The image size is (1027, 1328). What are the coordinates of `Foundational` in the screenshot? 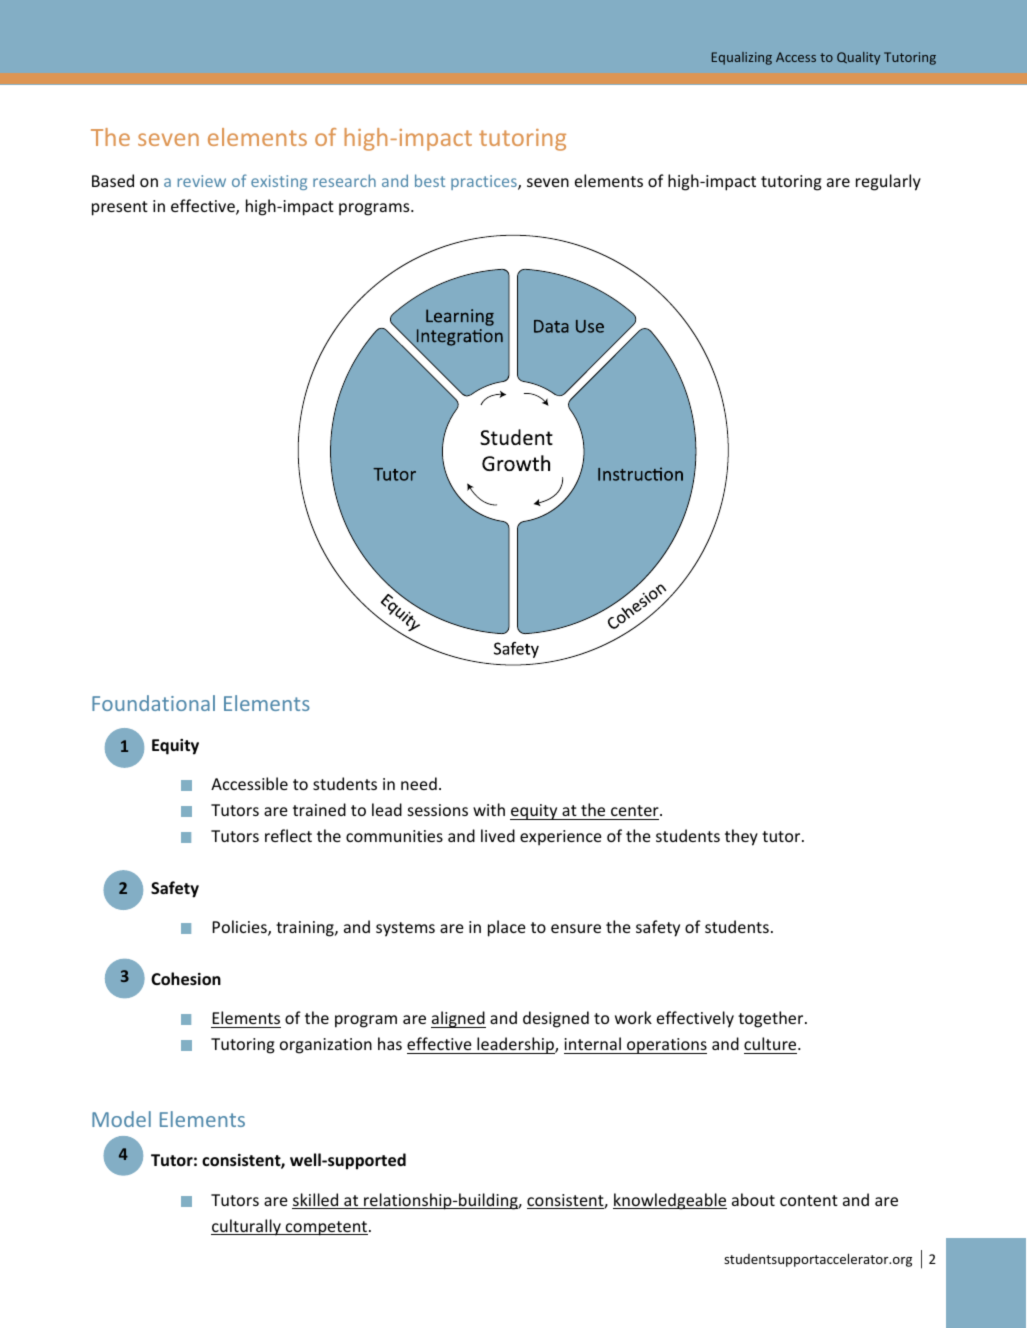 It's located at (153, 703).
